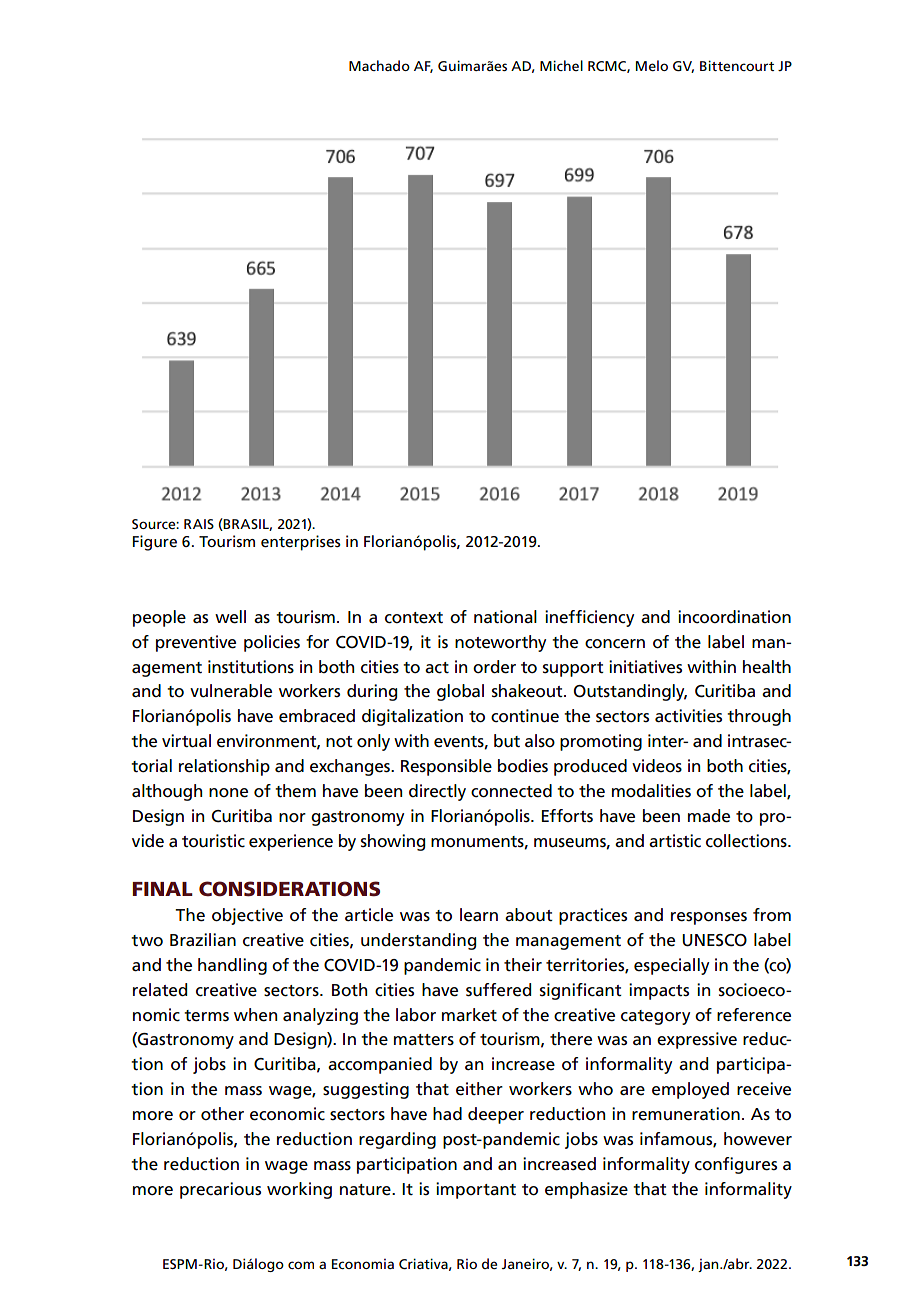 The height and width of the screenshot is (1308, 924). Describe the element at coordinates (589, 618) in the screenshot. I see `inefficiency` at that location.
